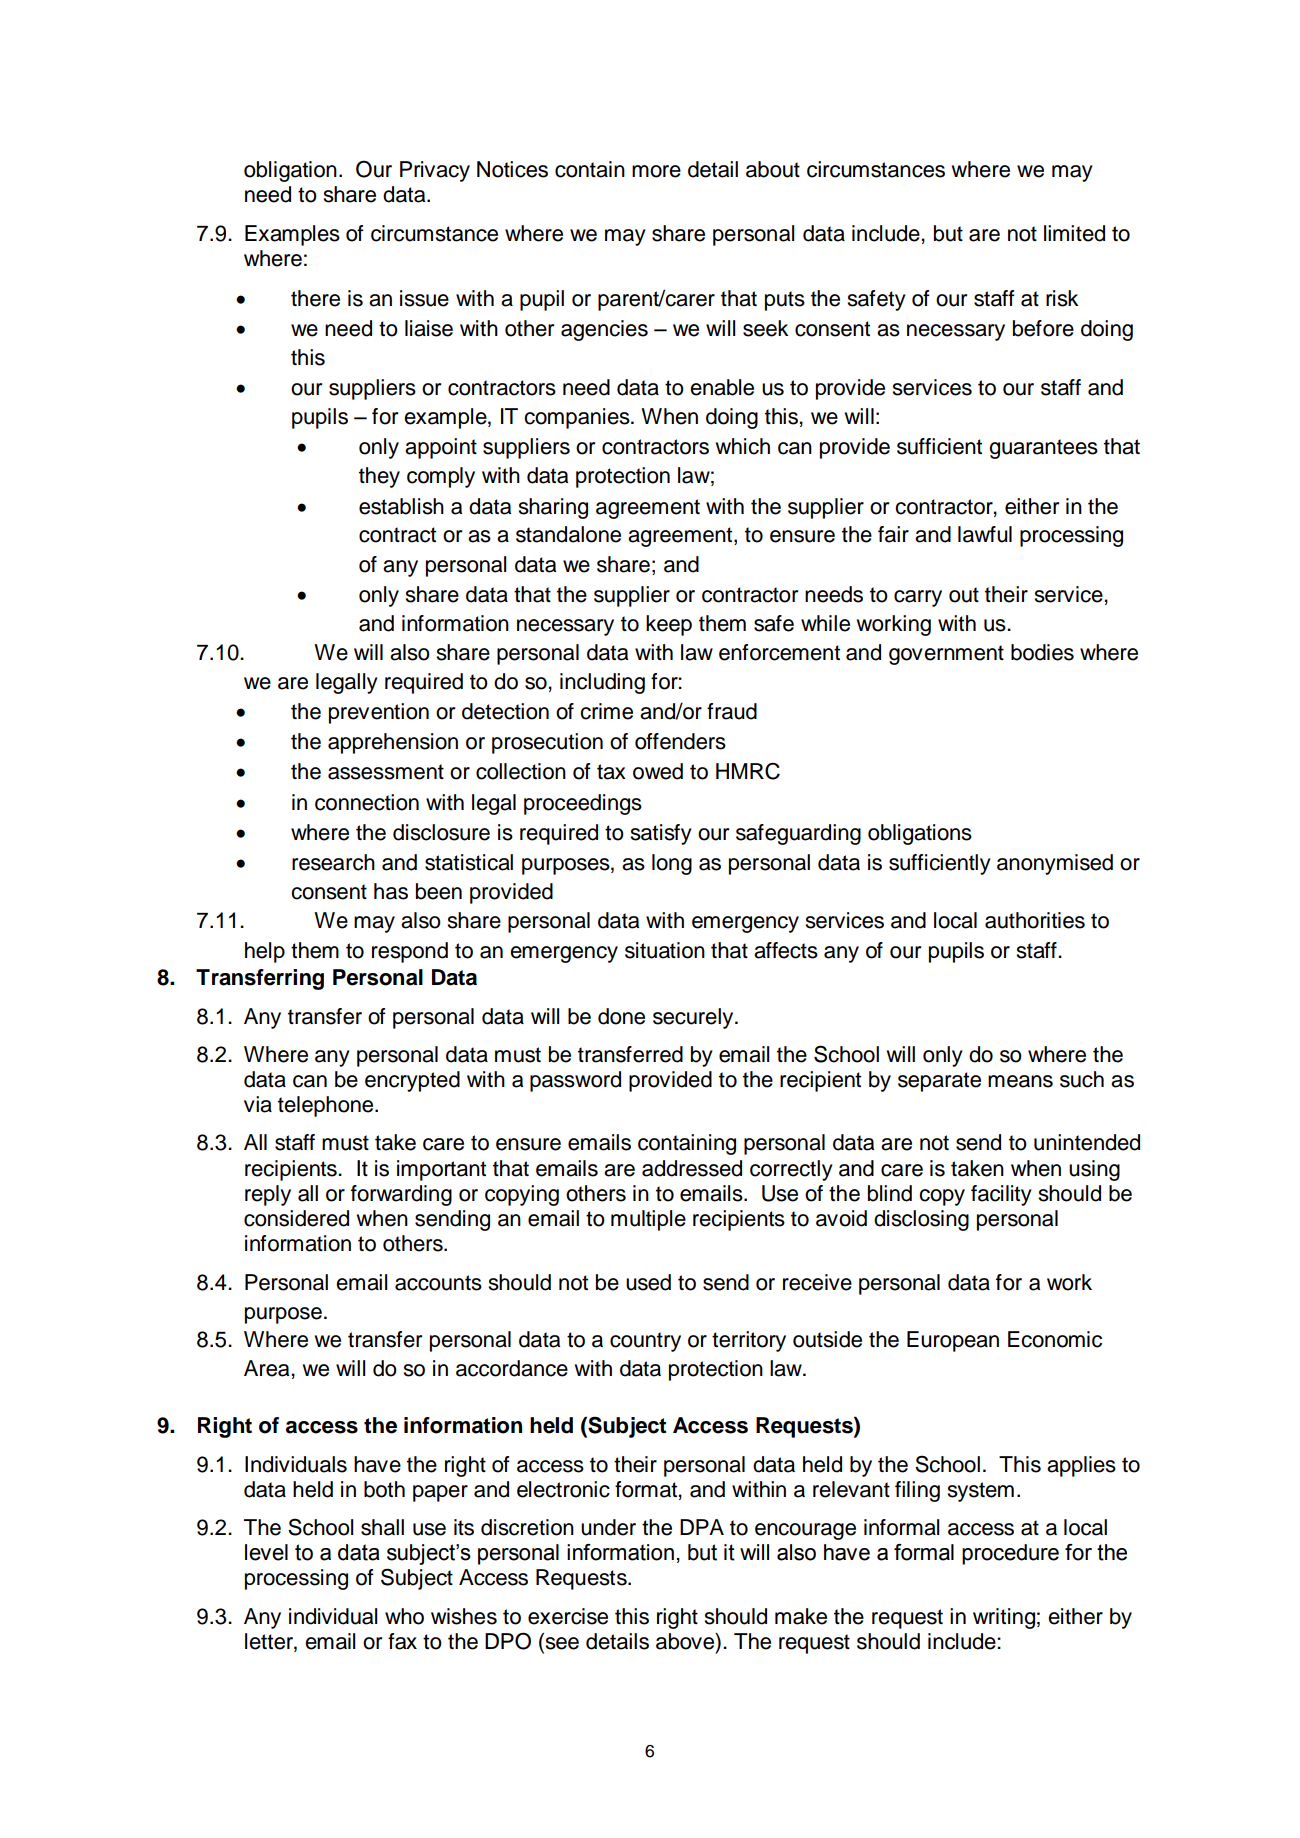 This image has width=1300, height=1838. Describe the element at coordinates (391, 891) in the image. I see `has` at that location.
